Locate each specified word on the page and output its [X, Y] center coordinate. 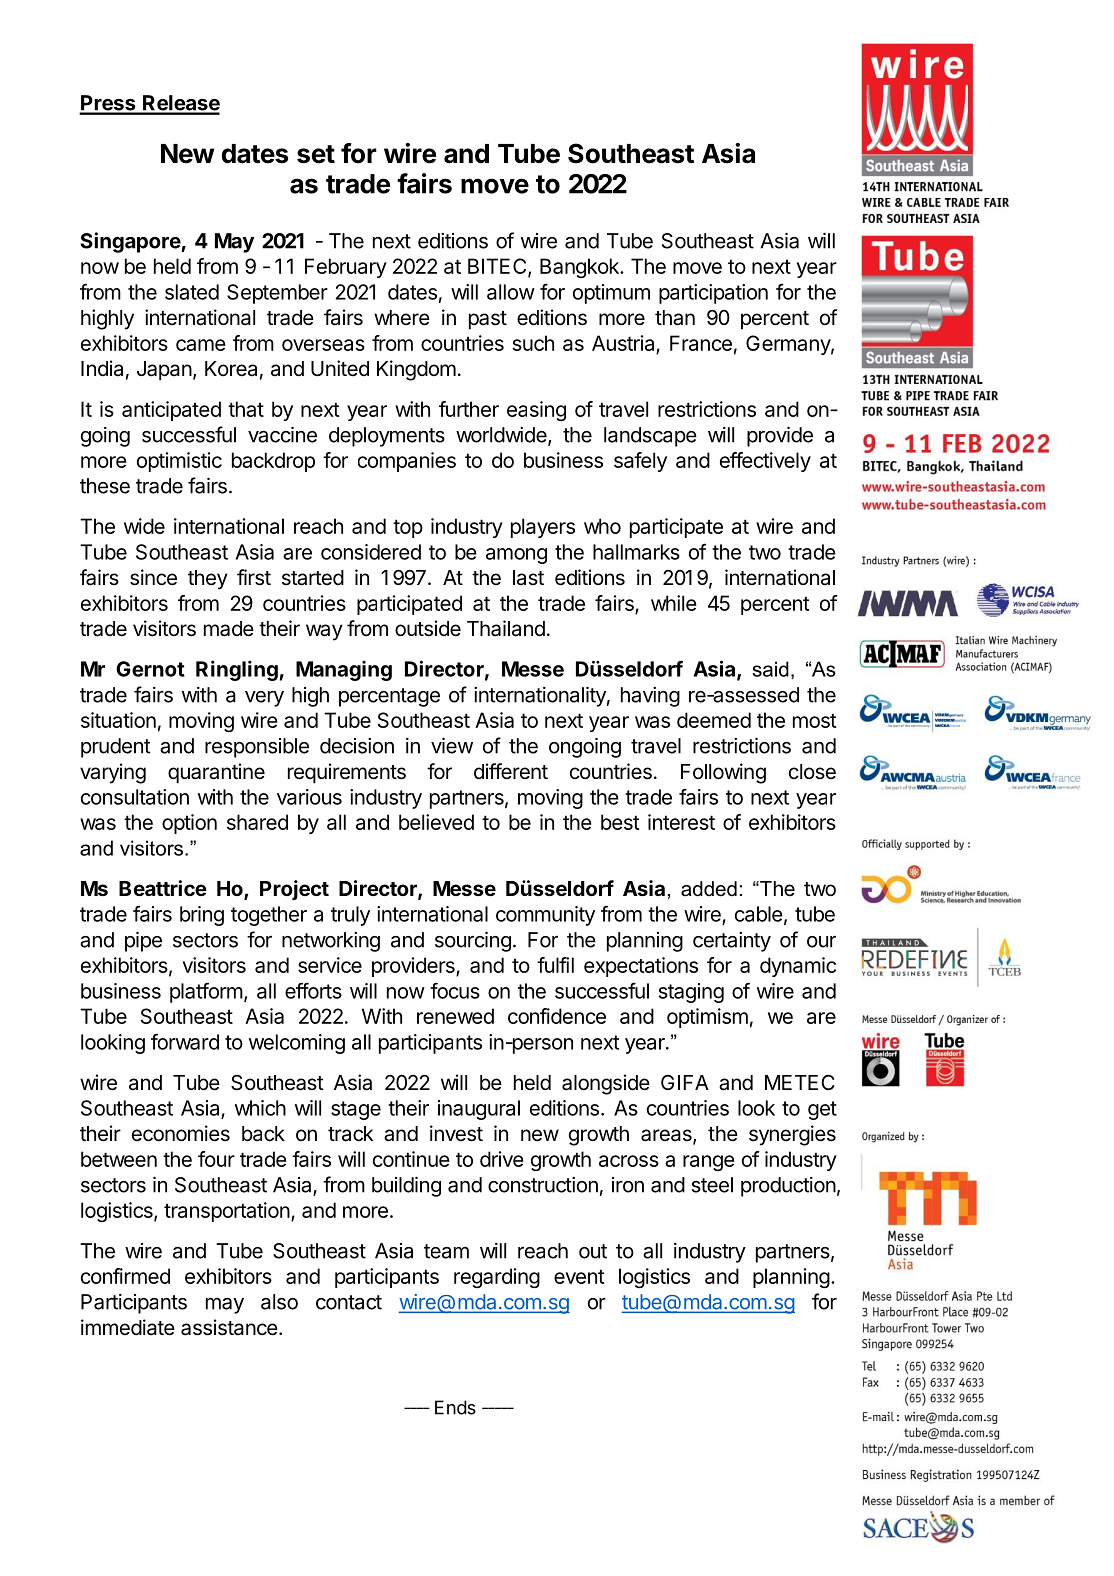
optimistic [179, 462]
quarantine [216, 773]
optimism [707, 1018]
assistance [229, 1327]
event [579, 1276]
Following [723, 773]
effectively [765, 462]
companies [407, 462]
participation [713, 294]
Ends [455, 1407]
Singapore [131, 242]
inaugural [479, 1110]
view [452, 746]
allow [511, 292]
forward [185, 1041]
